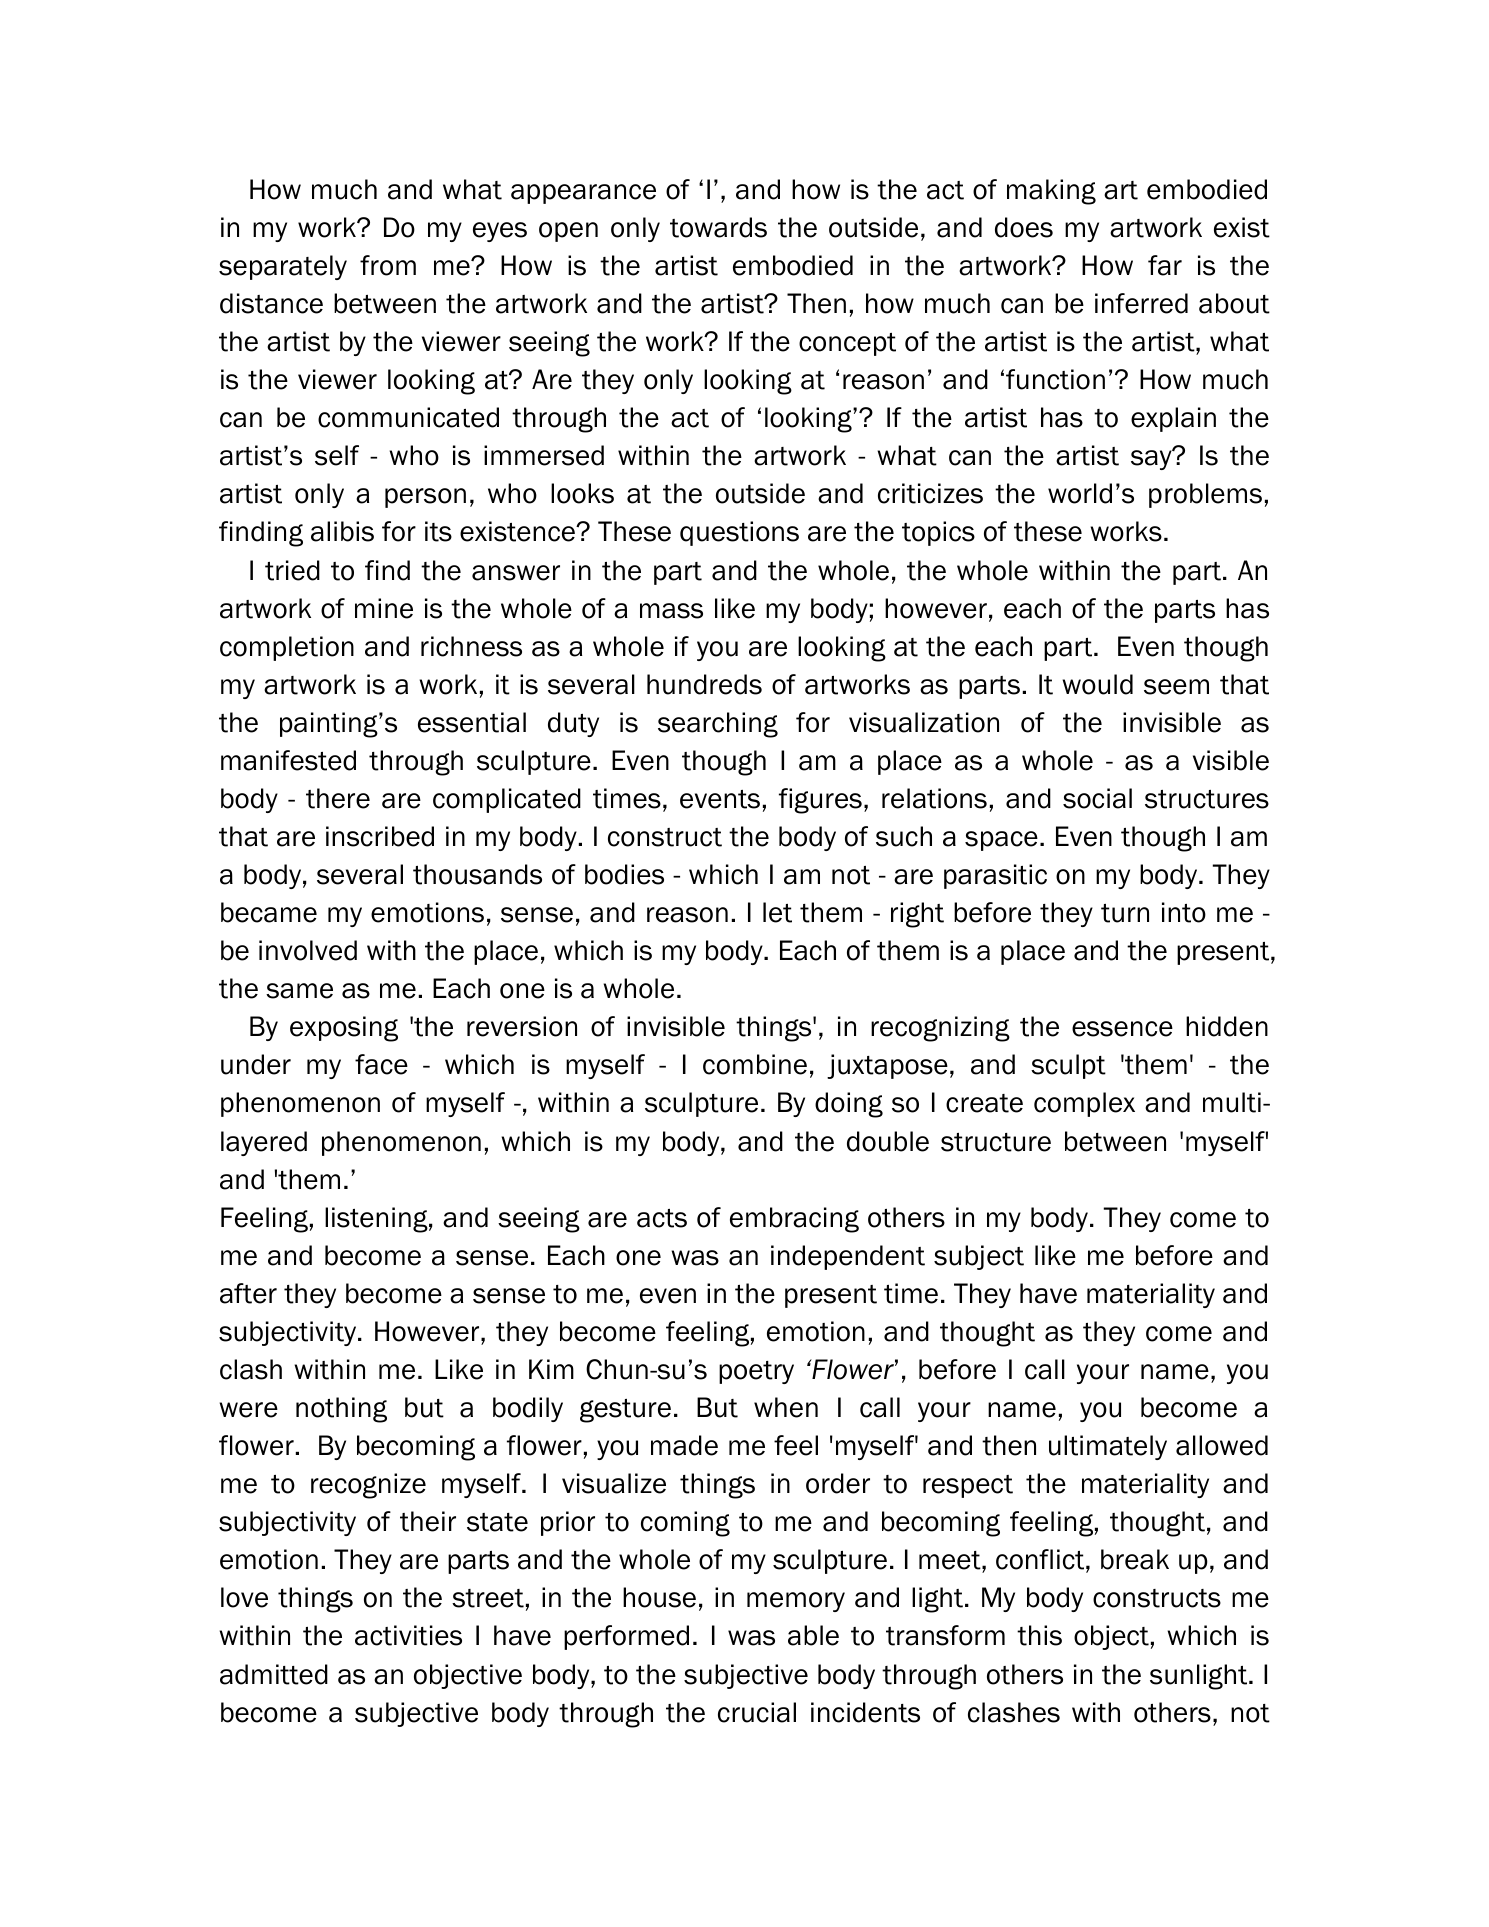 This document has width=1489, height=1927. What do you see at coordinates (1165, 265) in the document?
I see `far` at bounding box center [1165, 265].
